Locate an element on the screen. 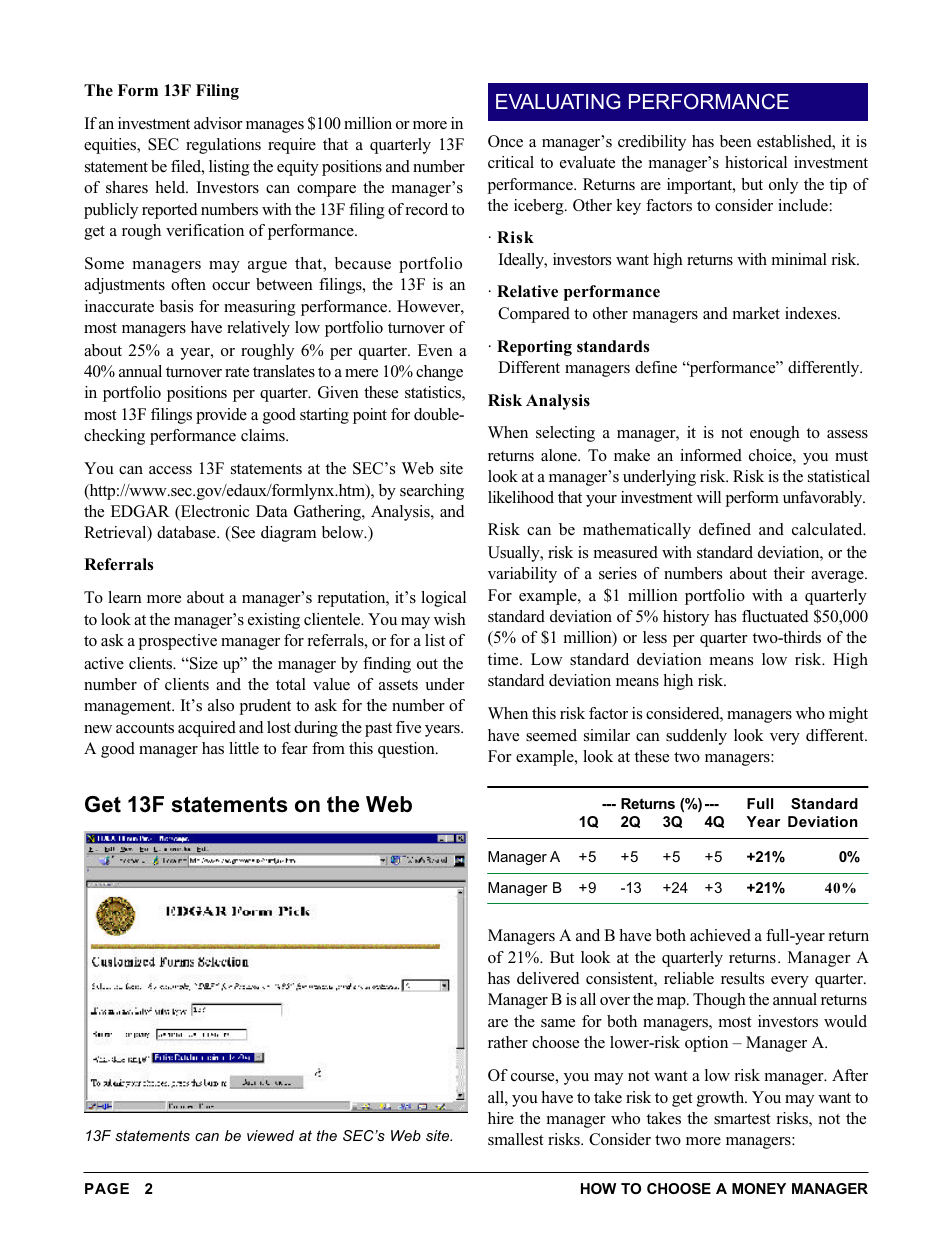 Image resolution: width=952 pixels, height=1233 pixels. achieved is located at coordinates (720, 935).
